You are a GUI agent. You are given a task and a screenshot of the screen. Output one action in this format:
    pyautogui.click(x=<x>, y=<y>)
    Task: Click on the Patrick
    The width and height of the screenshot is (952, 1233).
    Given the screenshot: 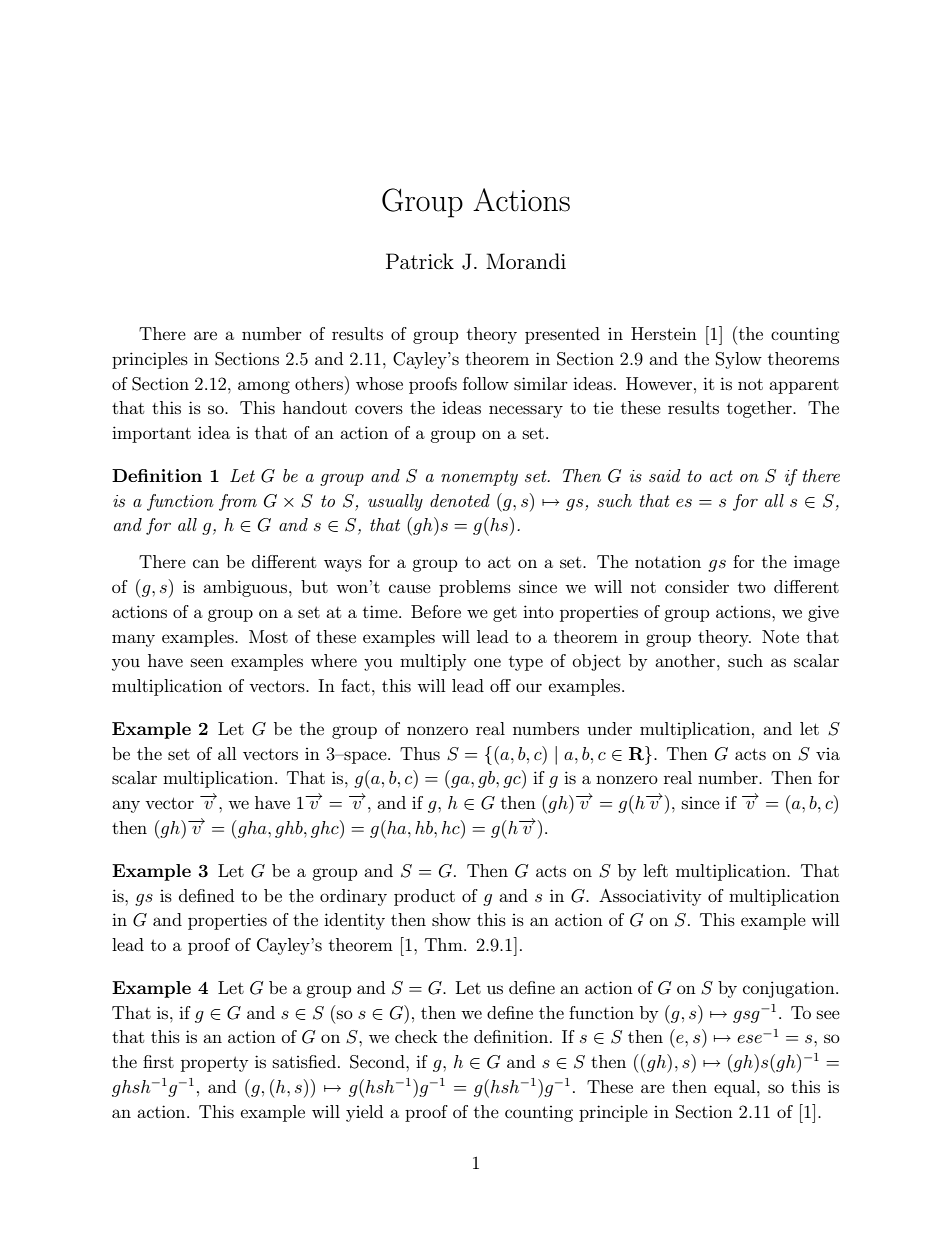 What is the action you would take?
    pyautogui.click(x=420, y=261)
